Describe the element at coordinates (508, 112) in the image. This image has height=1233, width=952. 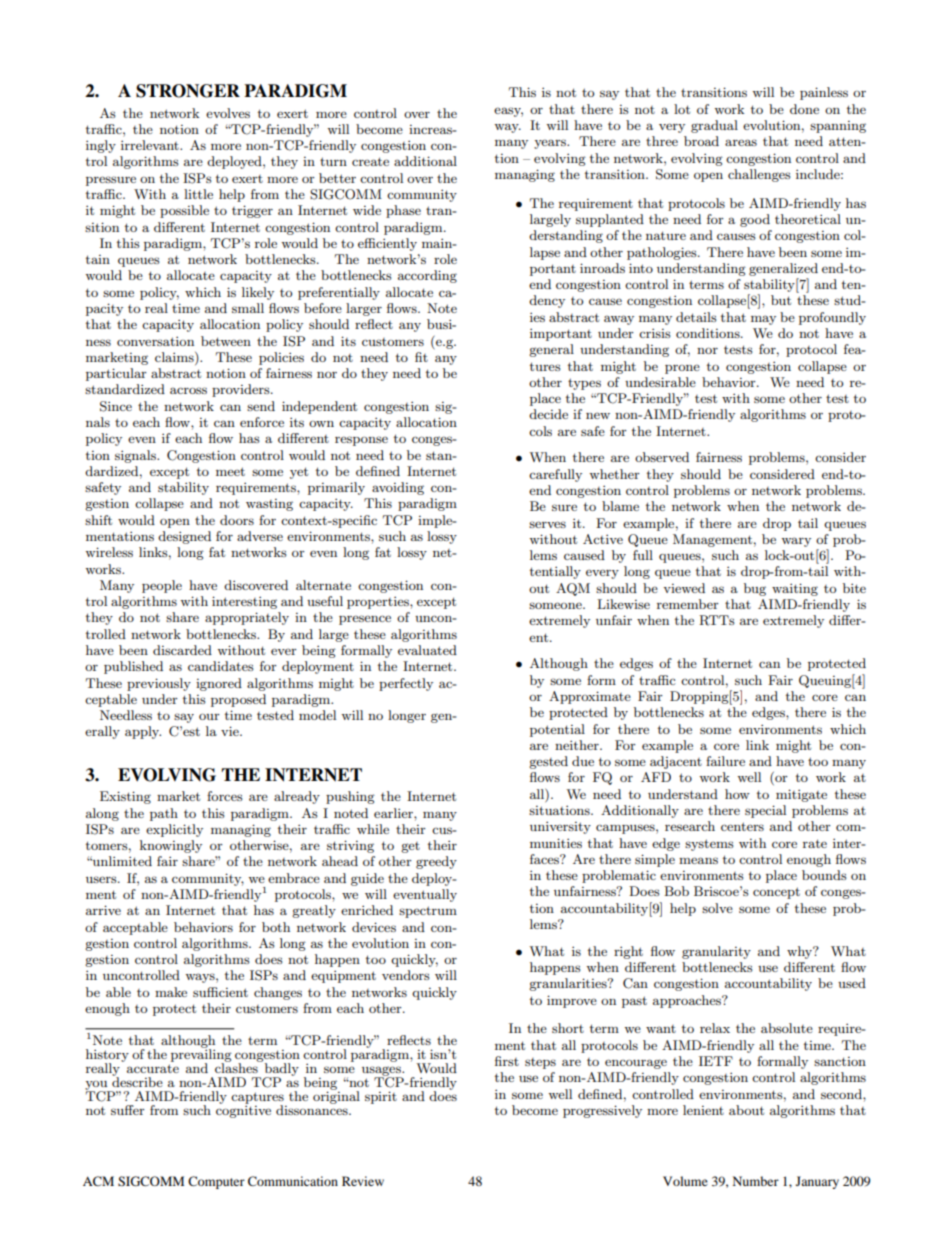
I see `easy` at that location.
